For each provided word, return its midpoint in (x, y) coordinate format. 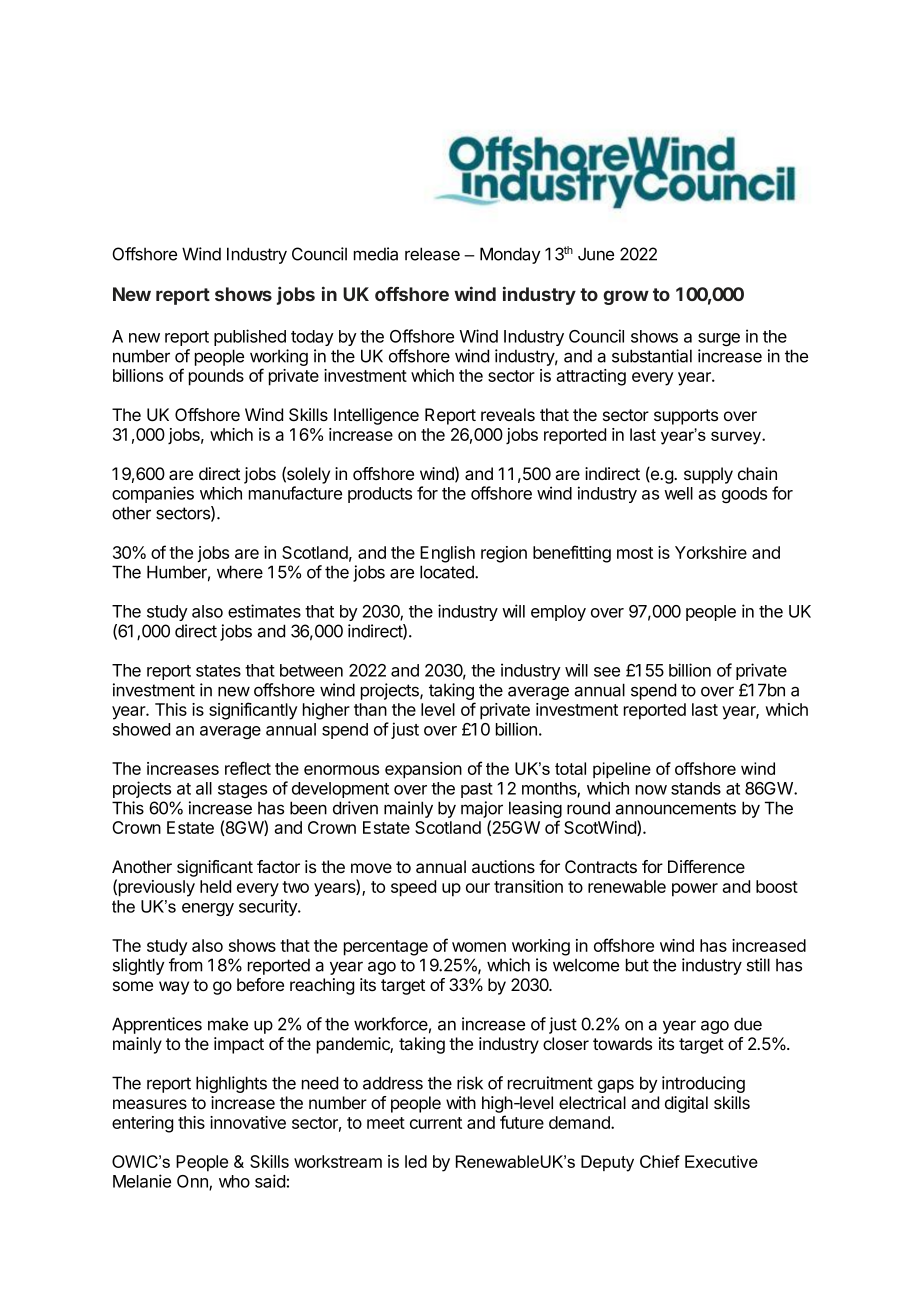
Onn (193, 1182)
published (250, 337)
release (432, 254)
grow (626, 297)
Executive (721, 1161)
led (416, 1161)
